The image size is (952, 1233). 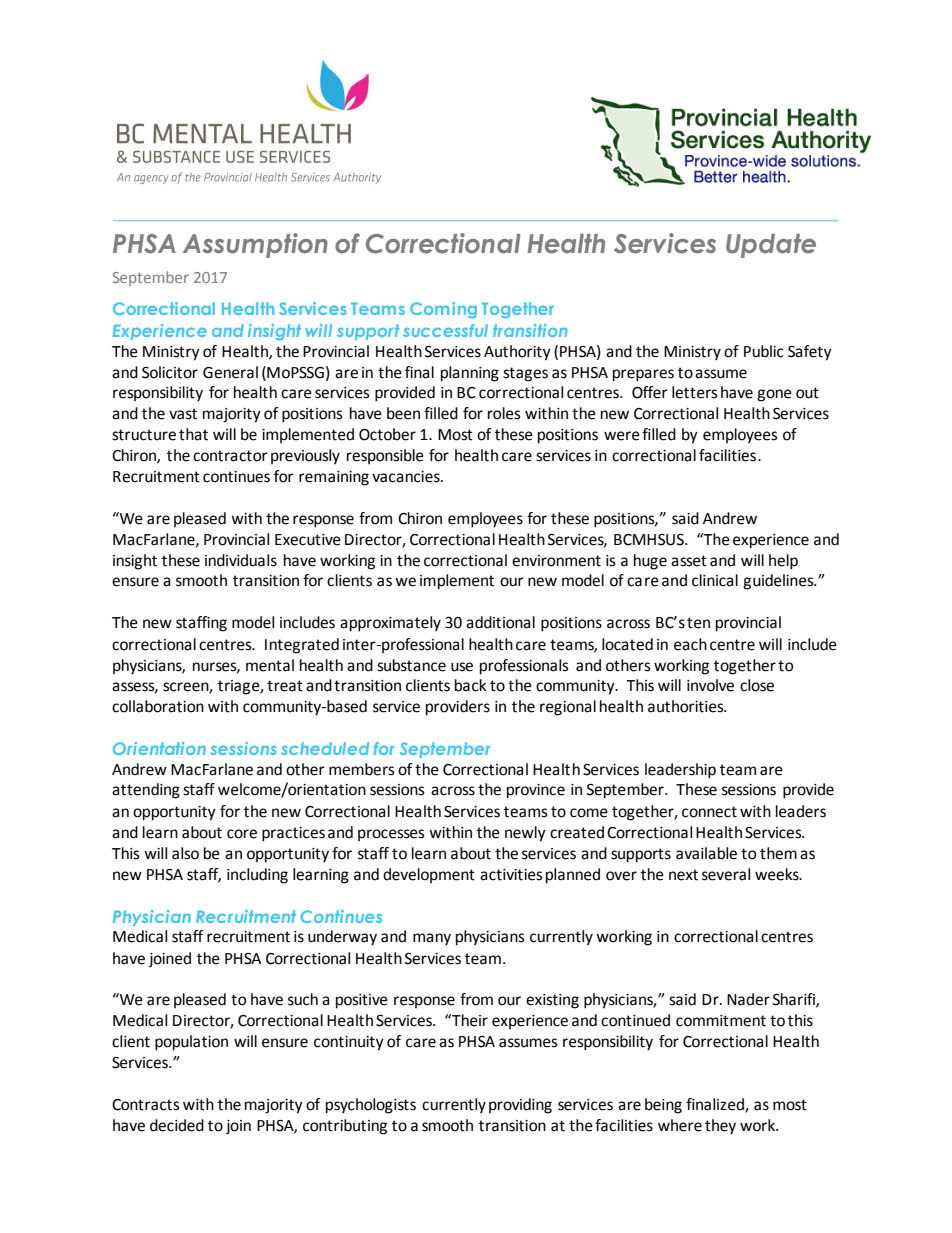 What do you see at coordinates (255, 245) in the document?
I see `Assumption` at bounding box center [255, 245].
